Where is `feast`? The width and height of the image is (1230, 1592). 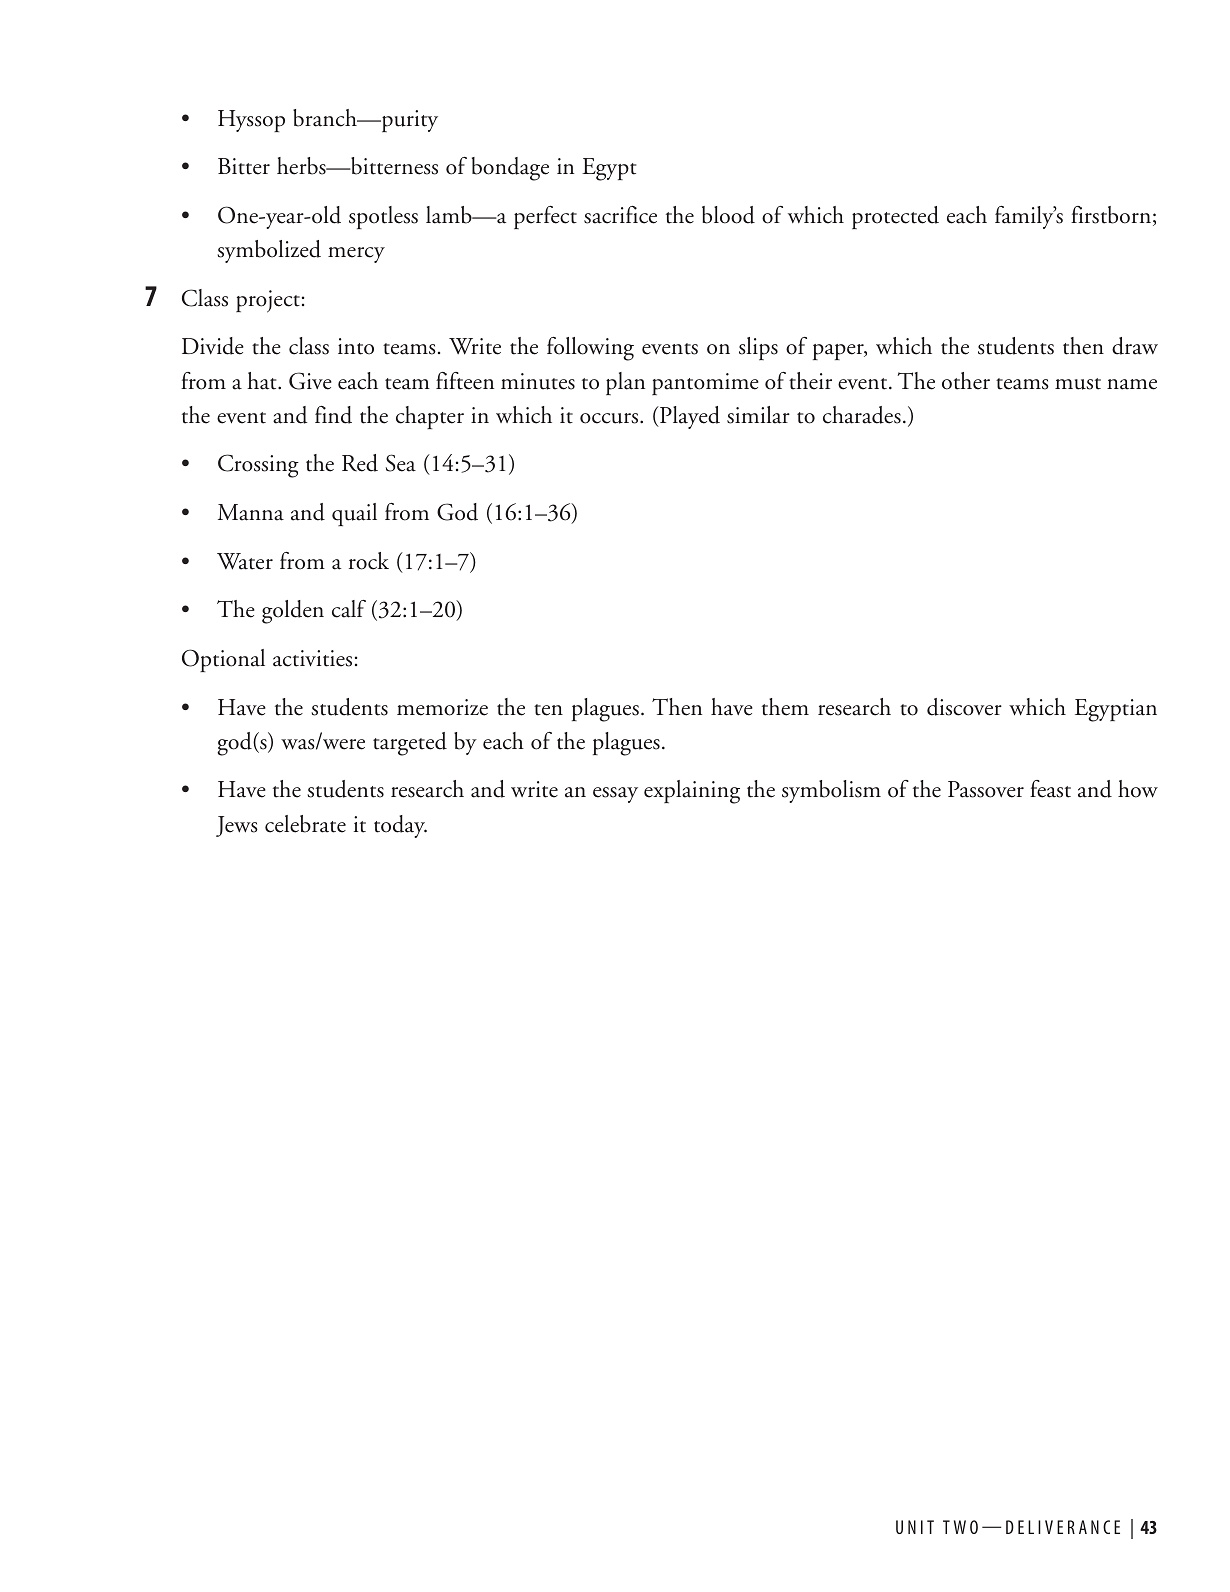
feast is located at coordinates (1050, 789).
